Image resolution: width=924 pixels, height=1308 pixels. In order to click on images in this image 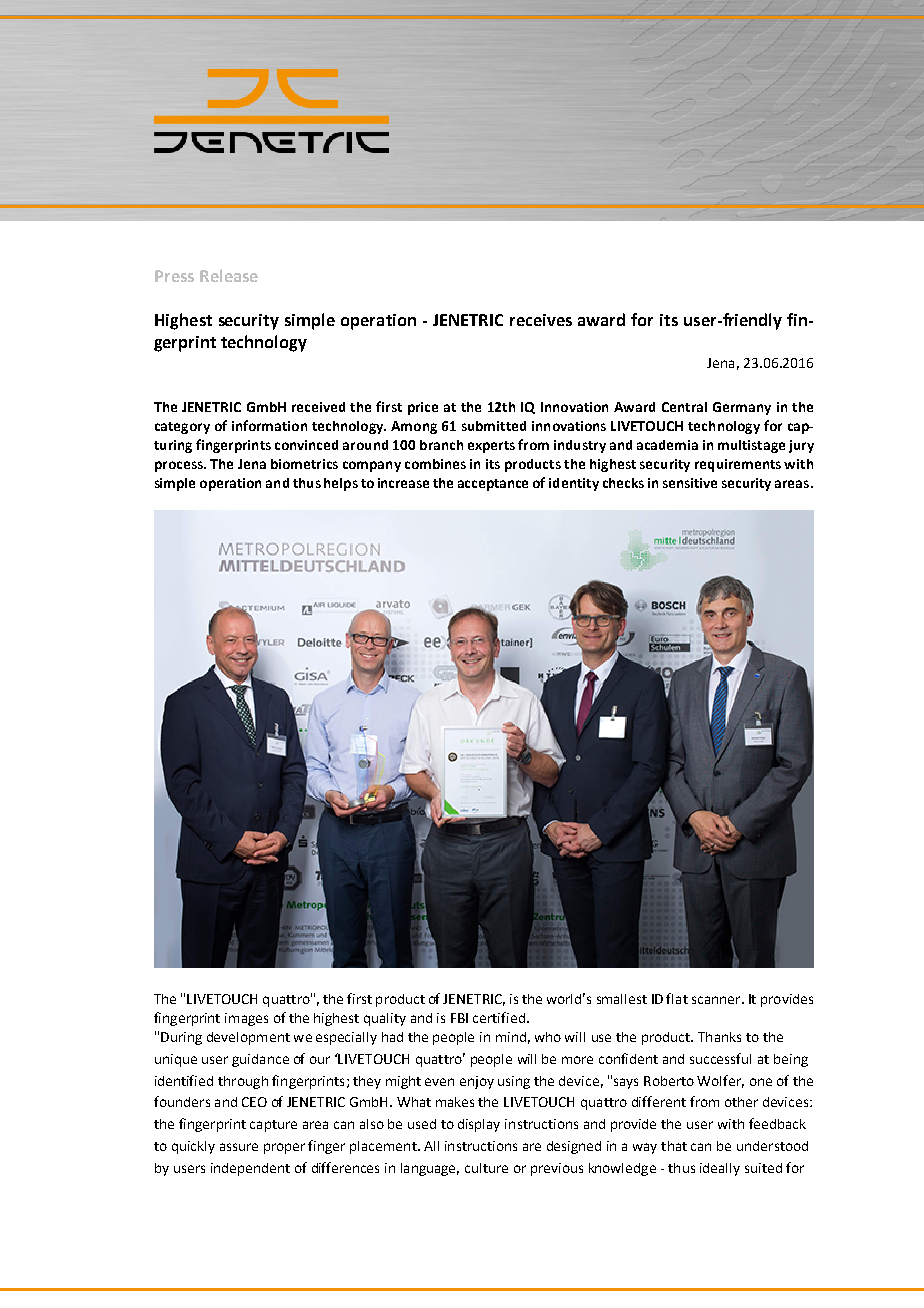, I will do `click(246, 1019)`.
